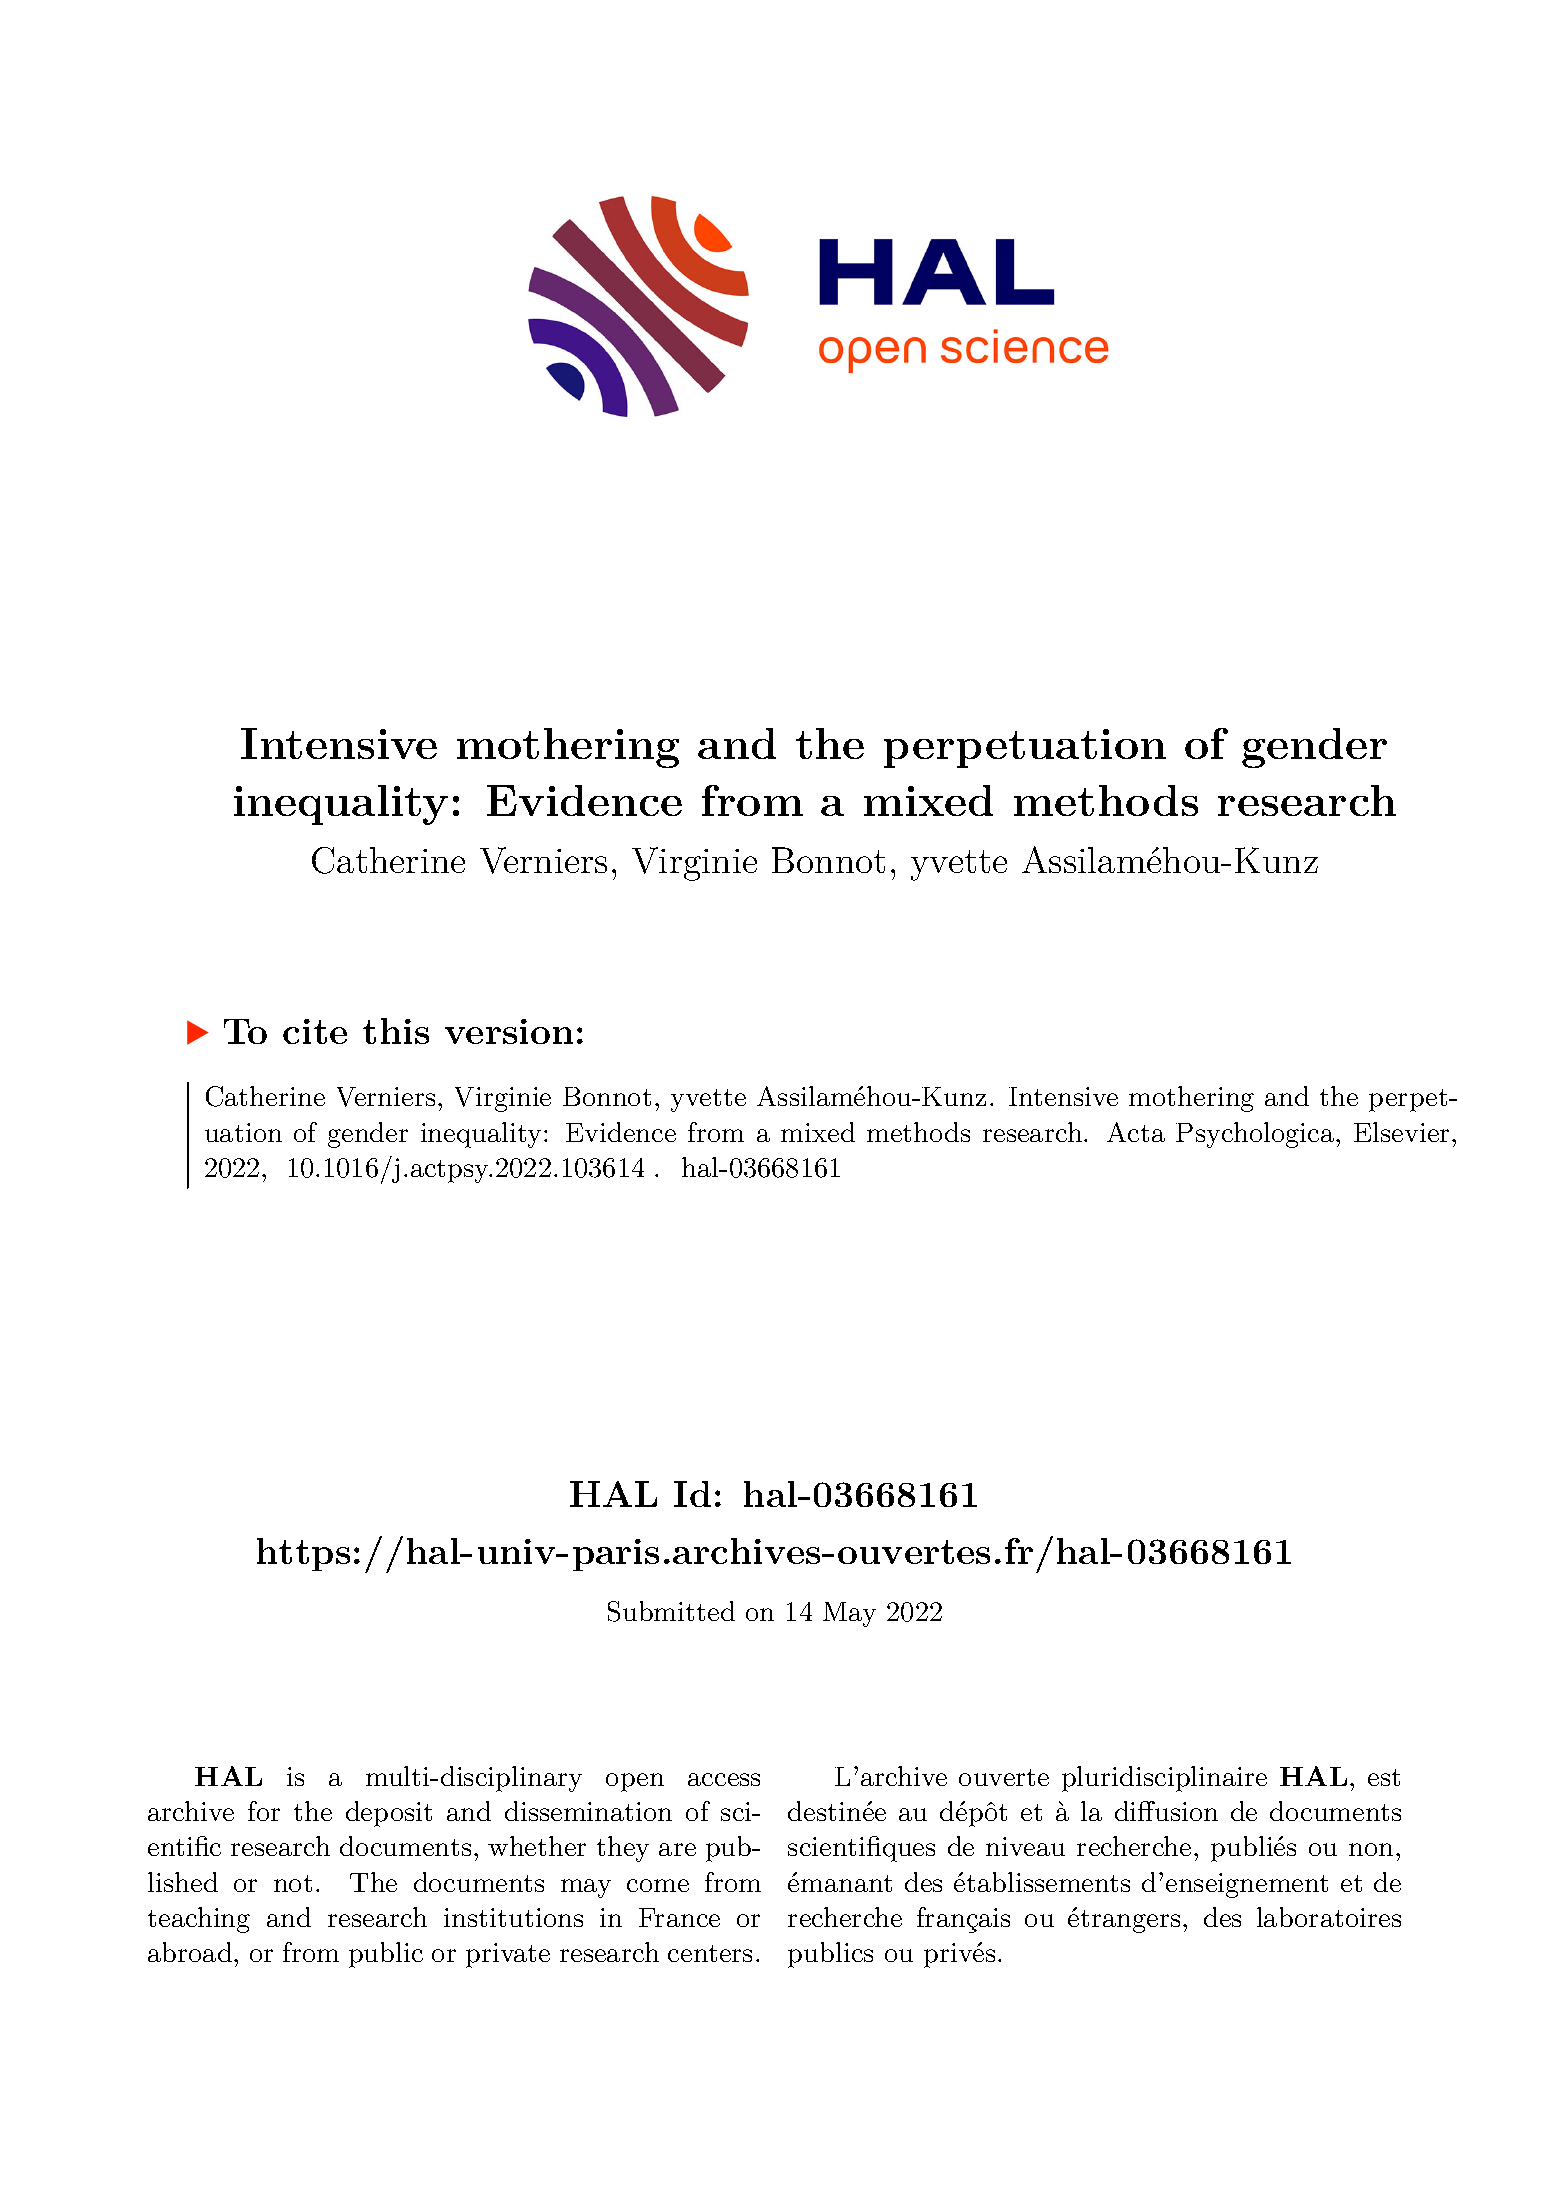  I want to click on diffusion, so click(1166, 1811).
